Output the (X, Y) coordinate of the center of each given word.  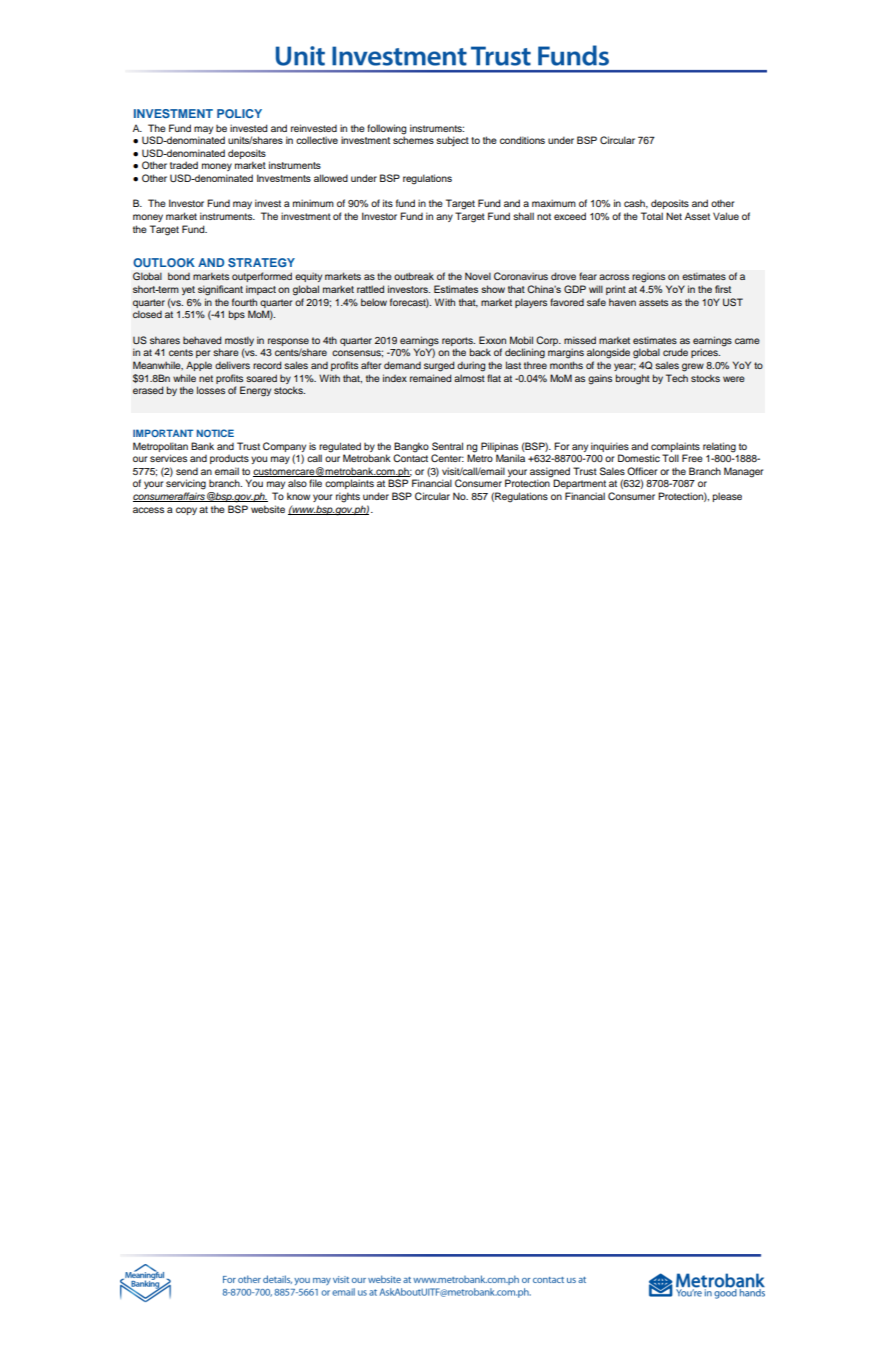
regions (648, 277)
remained (430, 378)
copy (186, 511)
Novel (478, 276)
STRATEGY (261, 262)
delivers (232, 365)
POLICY (239, 113)
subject (452, 141)
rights (348, 497)
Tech (677, 378)
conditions (522, 140)
